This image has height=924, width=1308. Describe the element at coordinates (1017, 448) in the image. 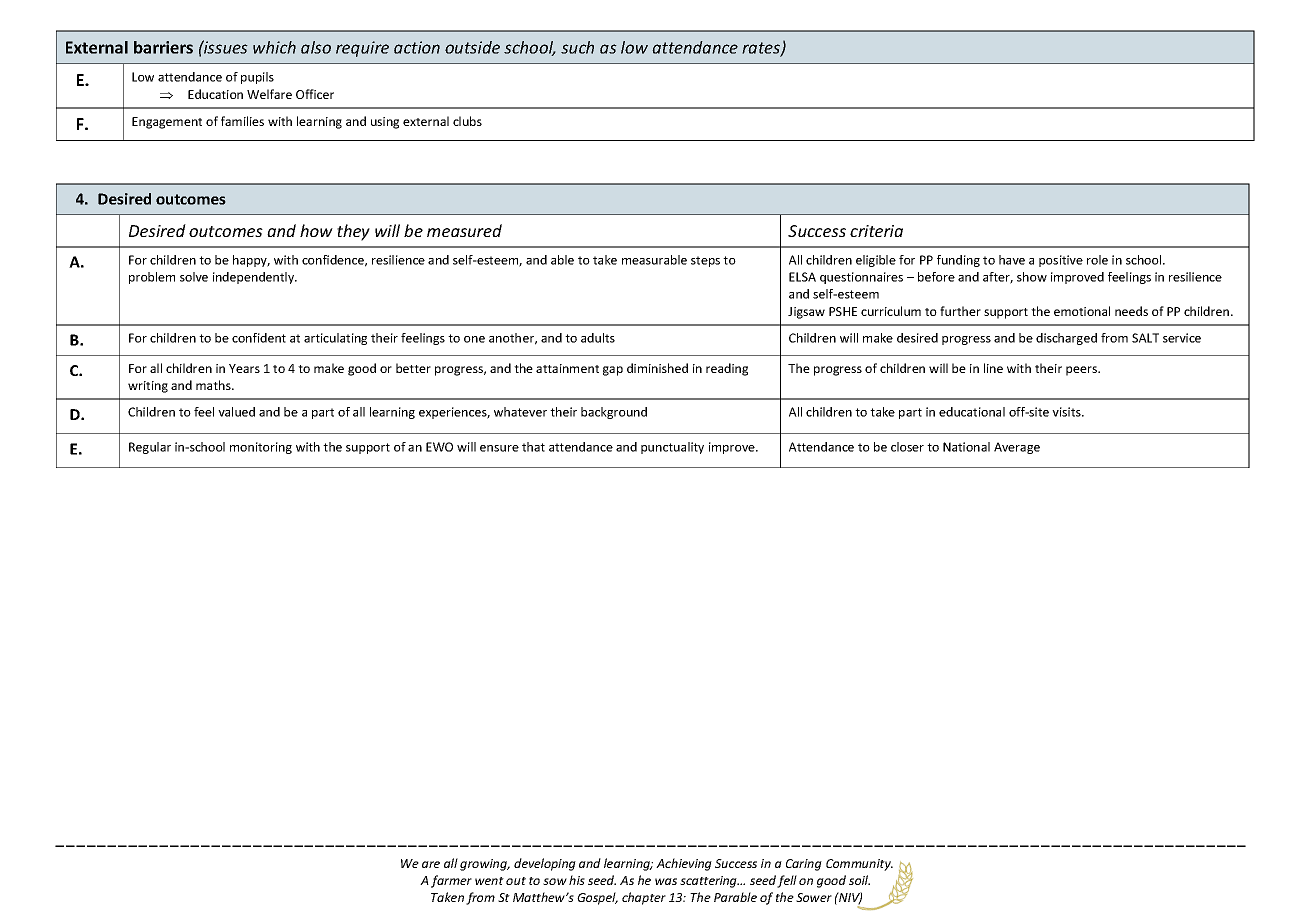

I see `Average` at that location.
